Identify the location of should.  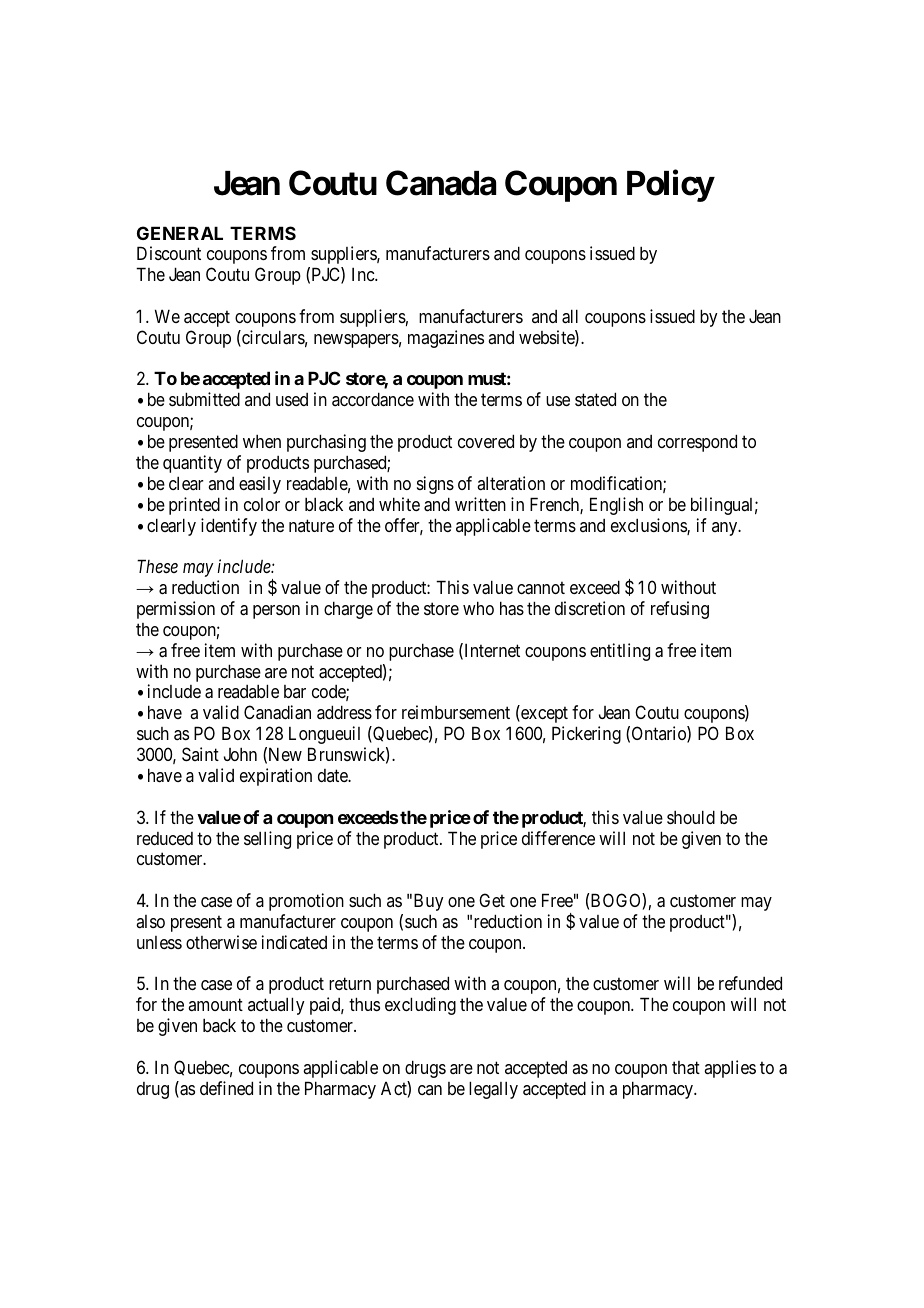
(691, 817).
